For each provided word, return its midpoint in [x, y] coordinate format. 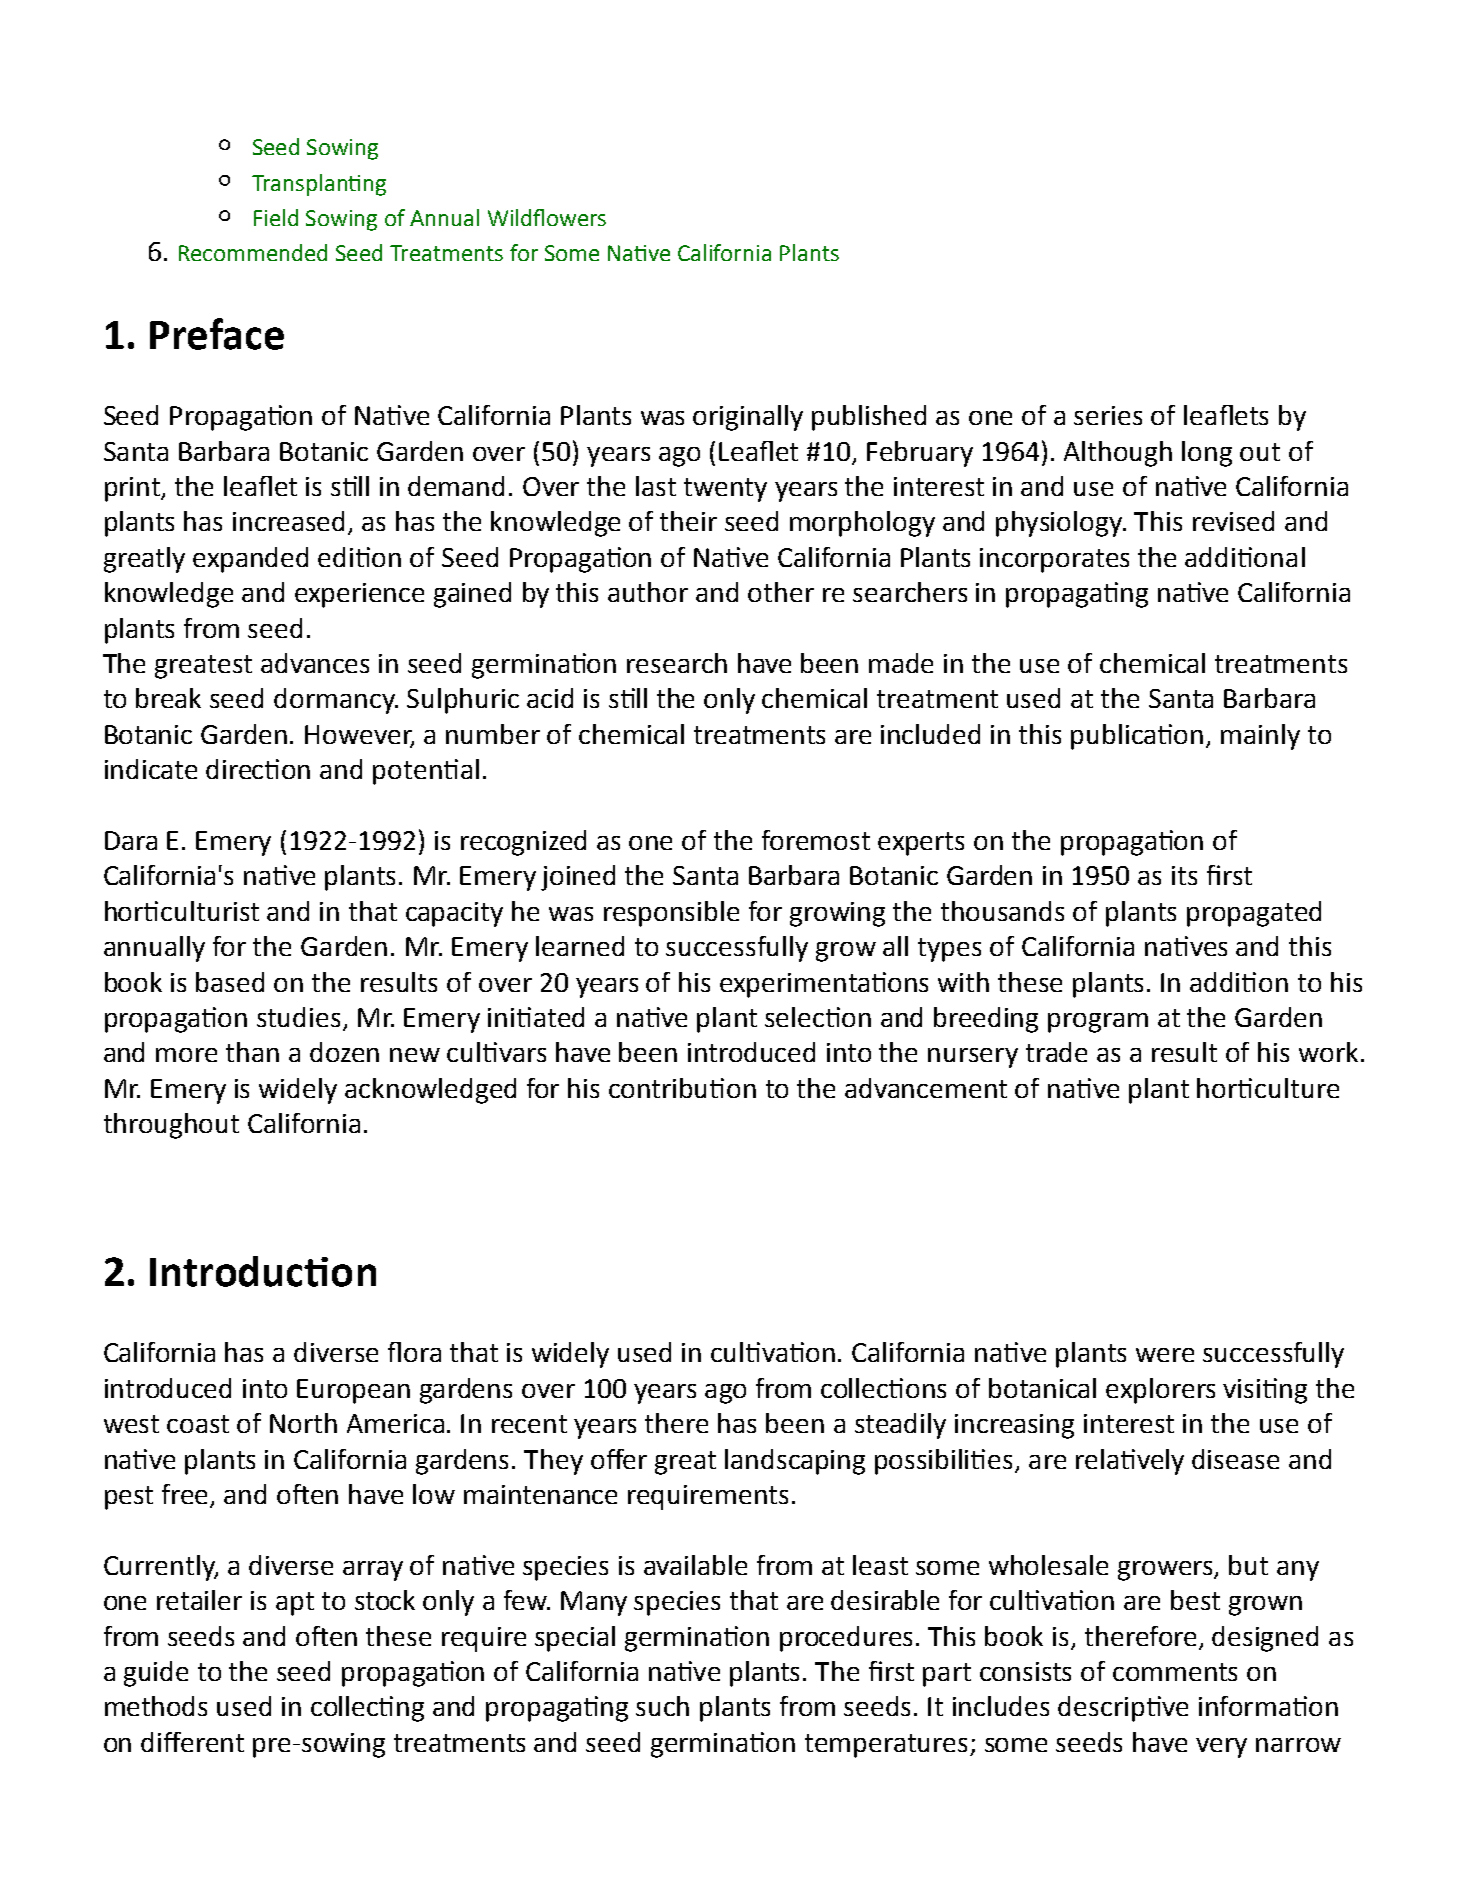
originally [748, 418]
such [662, 1706]
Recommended [253, 252]
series [1108, 415]
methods [156, 1706]
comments [1175, 1672]
